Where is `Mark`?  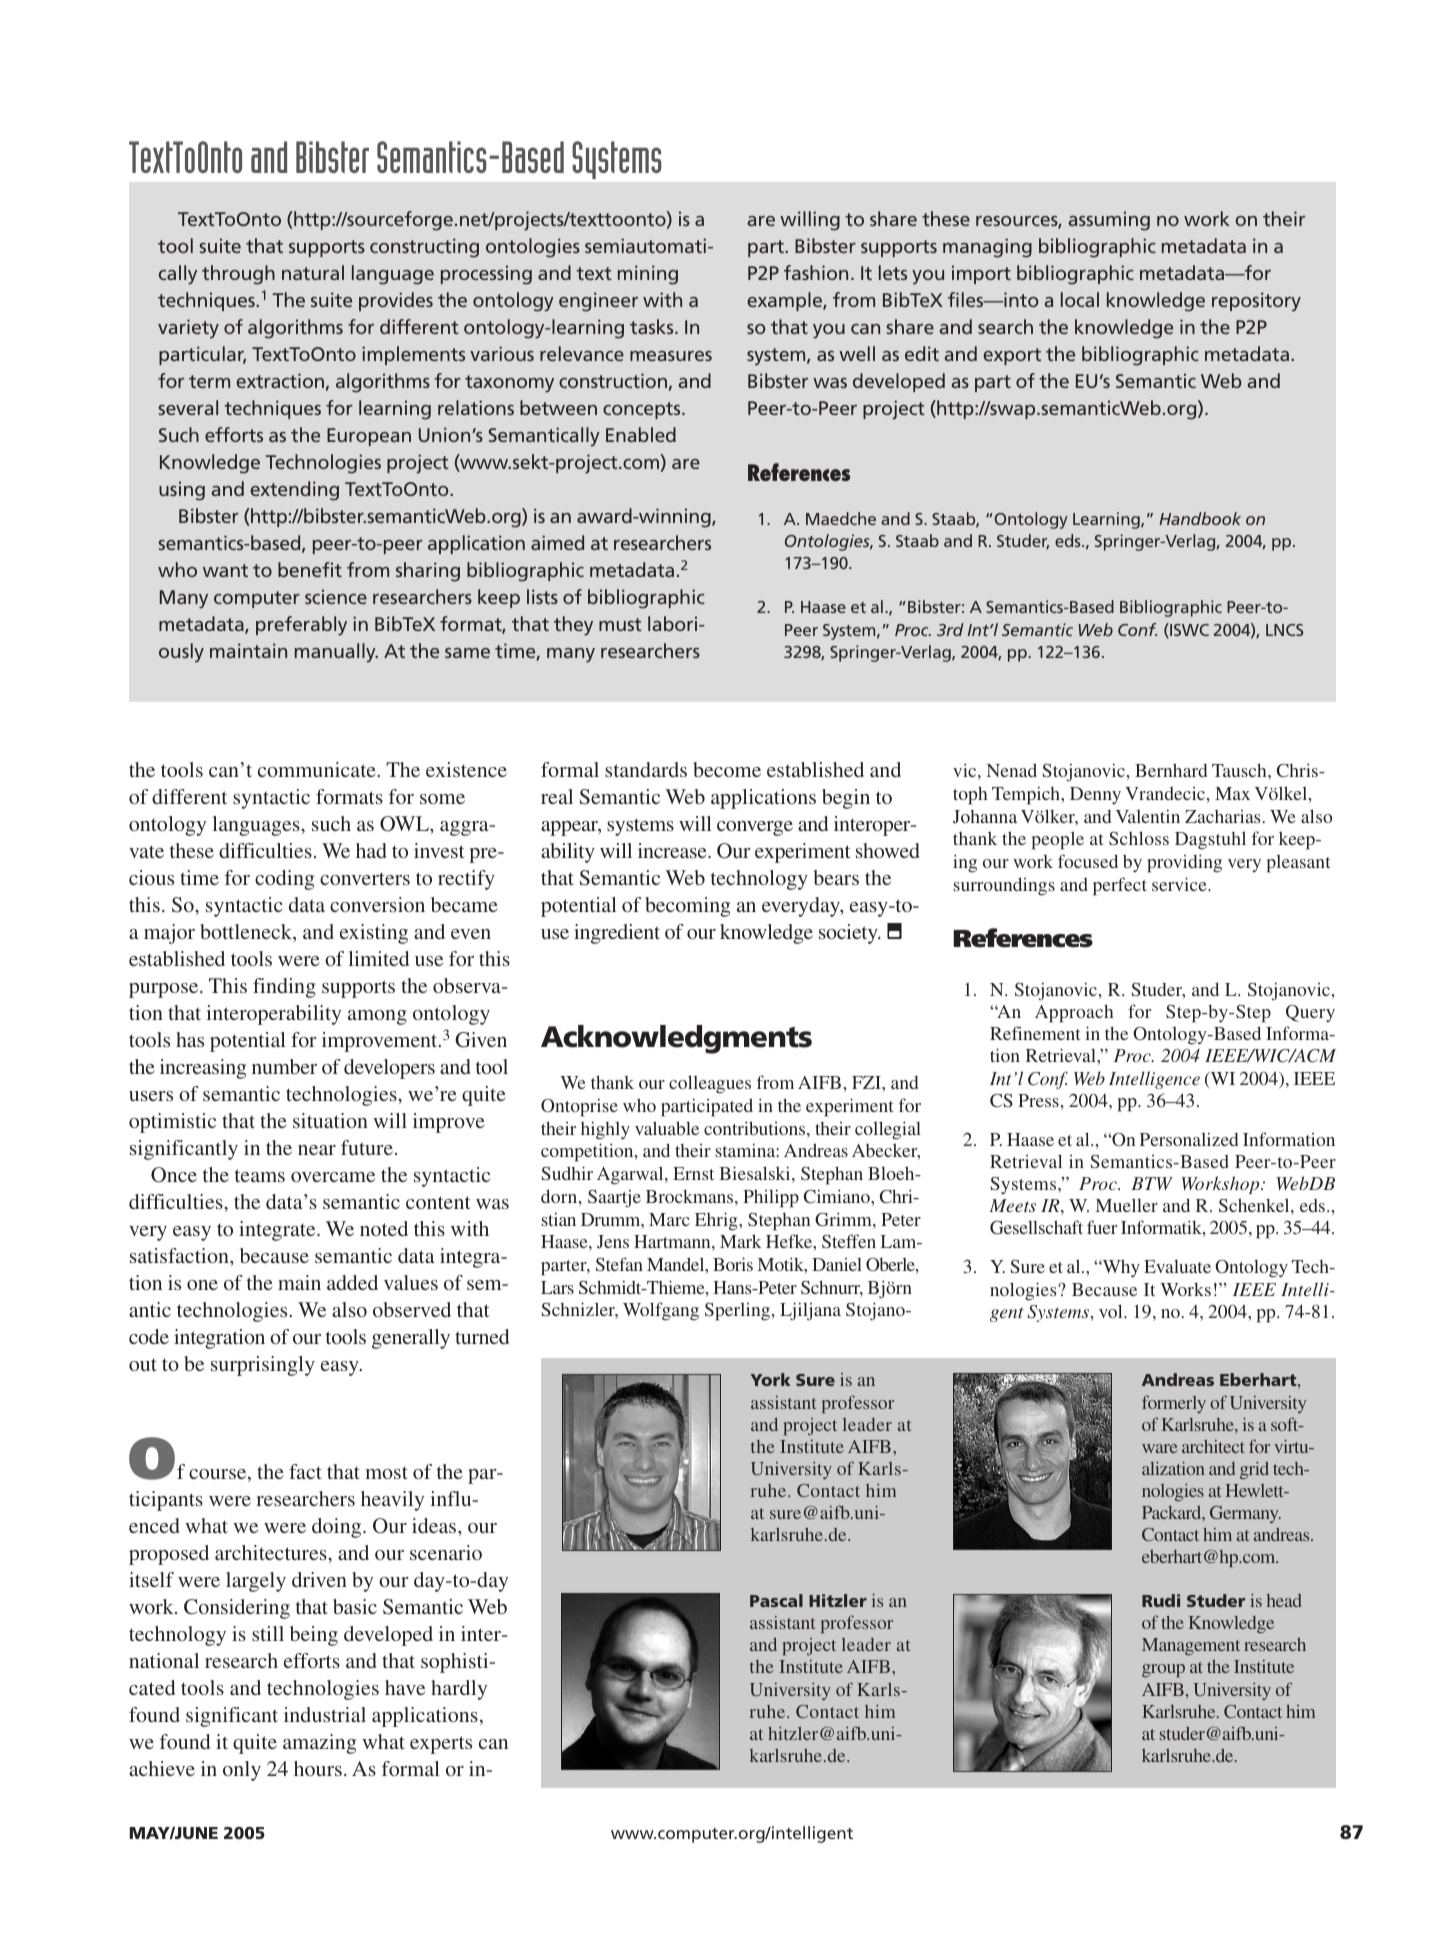 Mark is located at coordinates (741, 1241).
